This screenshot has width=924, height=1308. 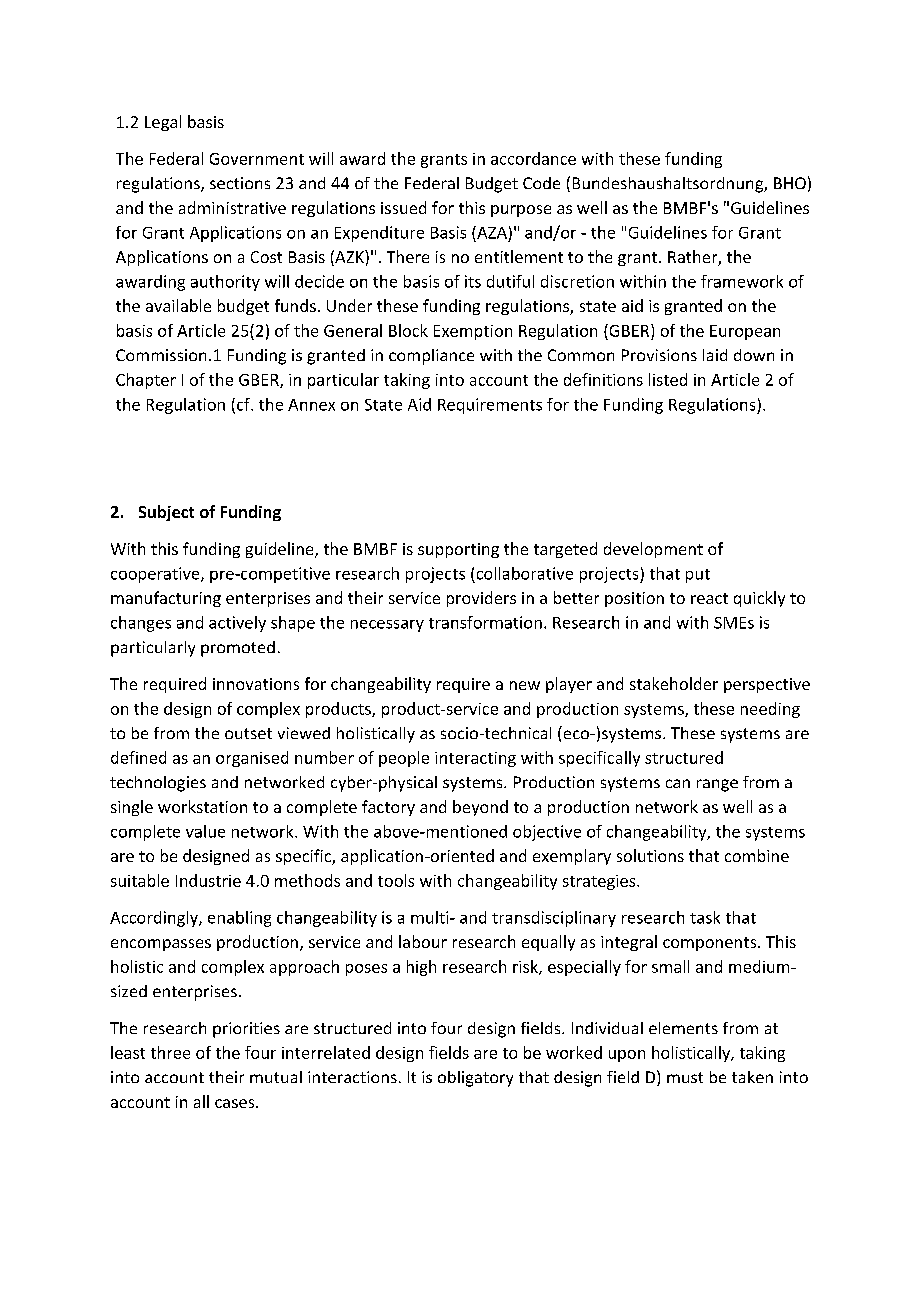 I want to click on supporting, so click(x=458, y=550).
